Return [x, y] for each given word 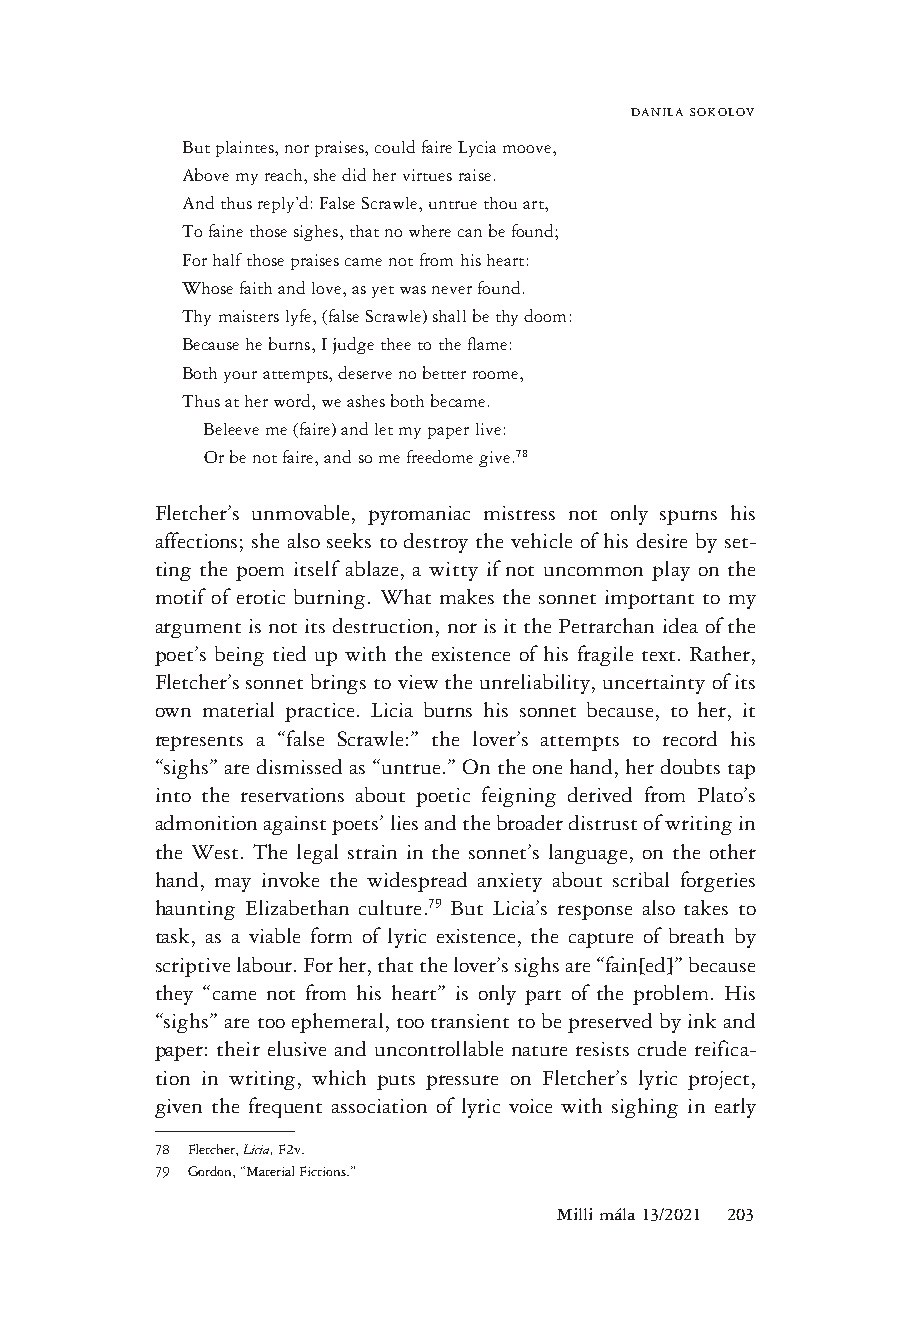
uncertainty [654, 684]
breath [696, 935]
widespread [417, 882]
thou [500, 203]
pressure [462, 1082]
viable [274, 935]
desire [662, 540]
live [488, 429]
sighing [645, 1108]
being [239, 656]
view [418, 682]
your [240, 377]
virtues [427, 175]
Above [206, 174]
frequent [285, 1107]
